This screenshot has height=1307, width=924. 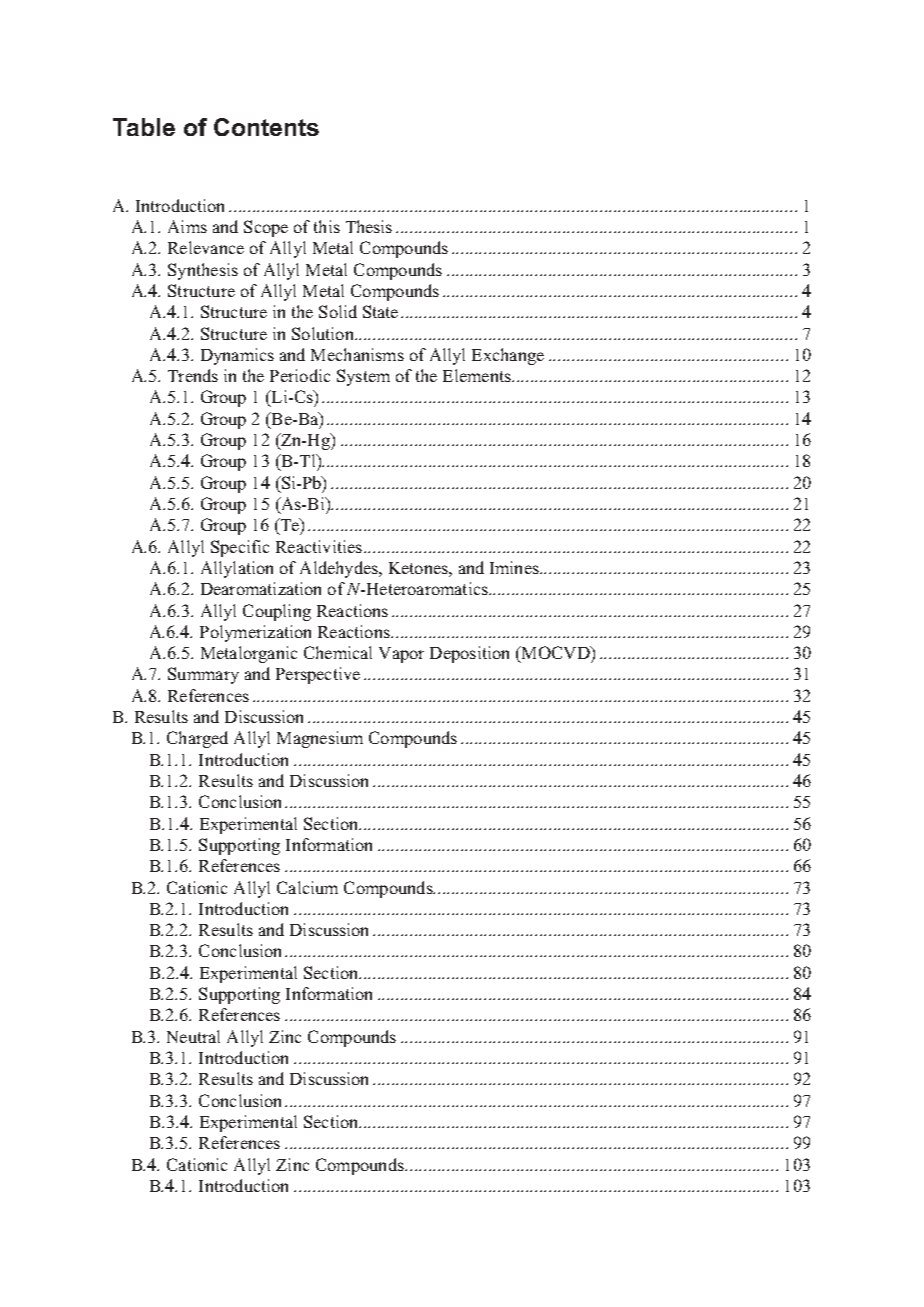 What do you see at coordinates (193, 375) in the screenshot?
I see `Trends` at bounding box center [193, 375].
